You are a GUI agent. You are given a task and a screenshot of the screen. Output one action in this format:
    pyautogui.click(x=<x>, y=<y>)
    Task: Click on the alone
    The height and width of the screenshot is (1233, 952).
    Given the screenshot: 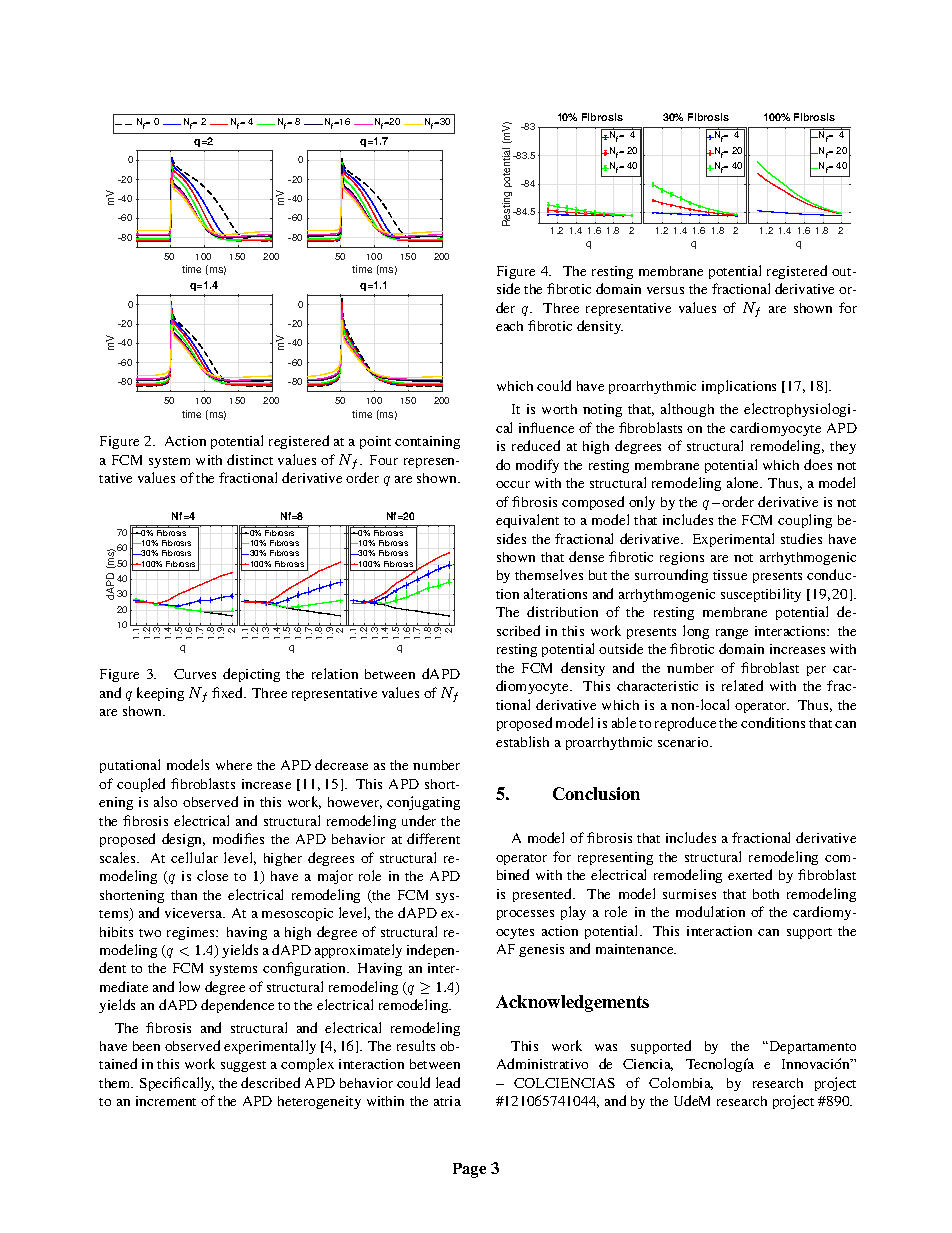 What is the action you would take?
    pyautogui.click(x=744, y=482)
